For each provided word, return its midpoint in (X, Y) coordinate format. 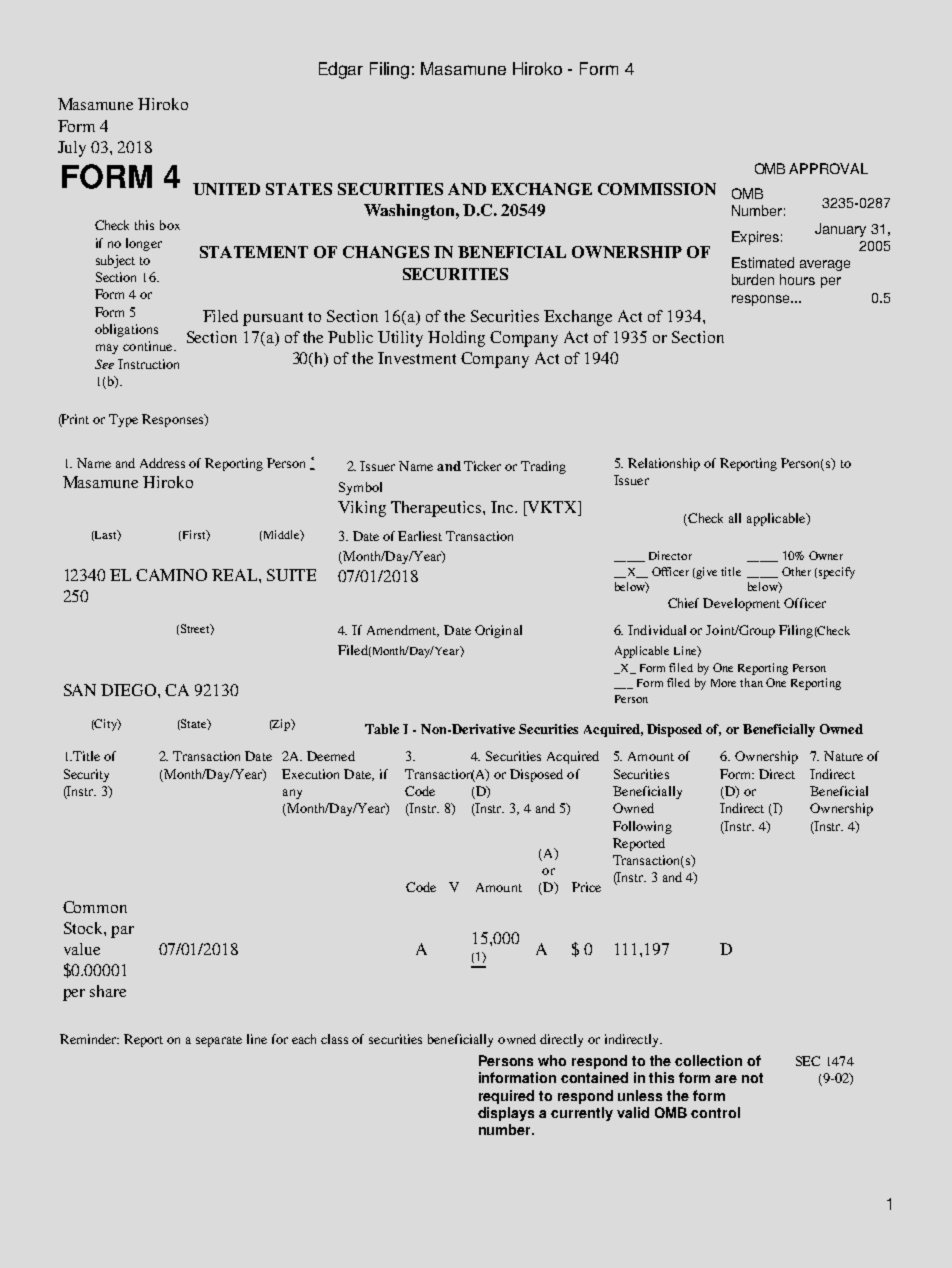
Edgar (341, 70)
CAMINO (171, 575)
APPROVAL (828, 168)
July (72, 149)
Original (498, 631)
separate (219, 1041)
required (506, 1097)
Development (741, 604)
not (752, 1078)
